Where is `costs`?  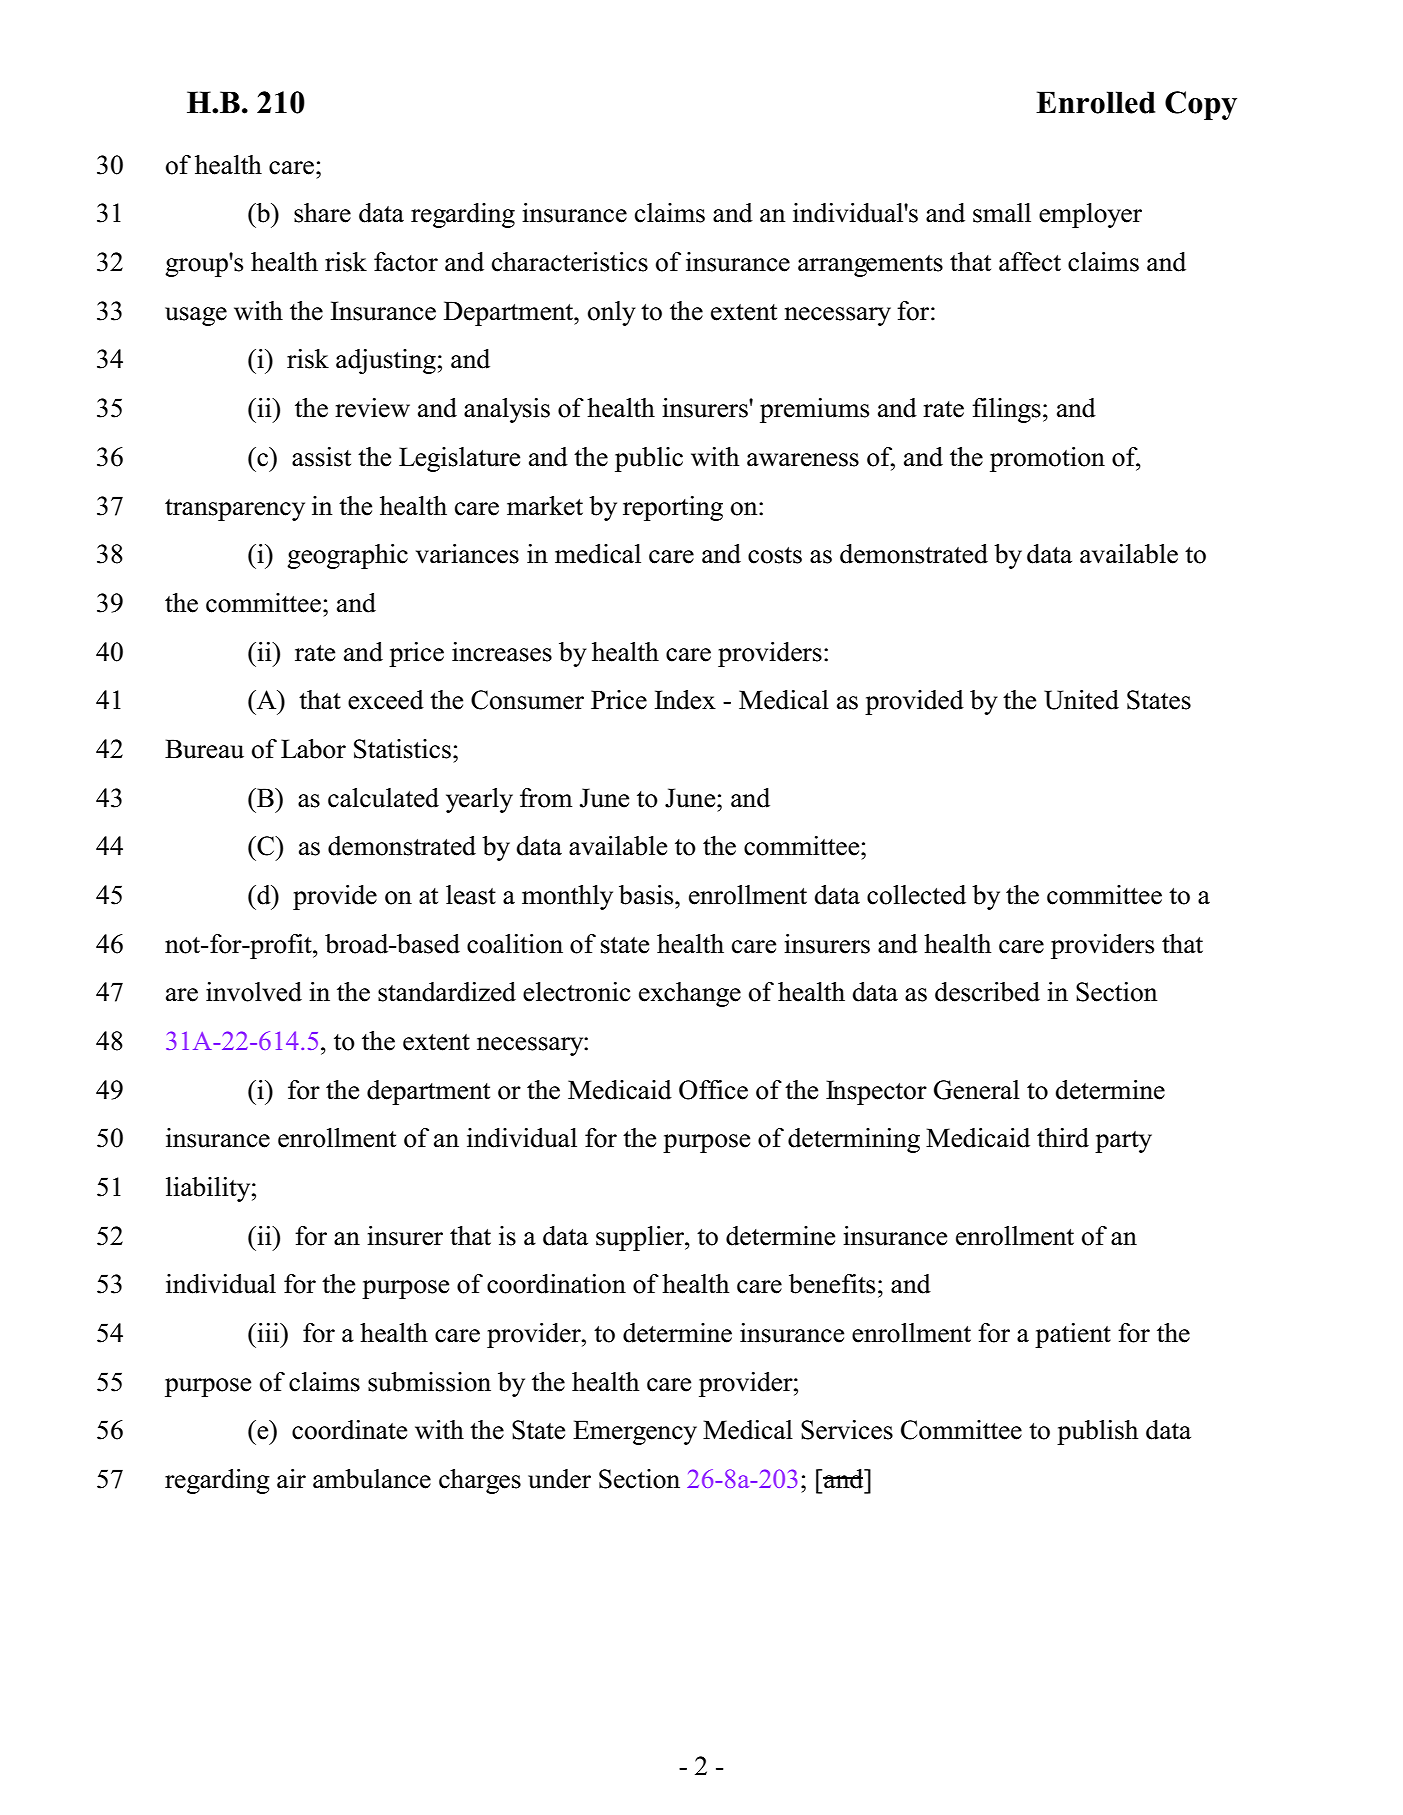 costs is located at coordinates (775, 555).
